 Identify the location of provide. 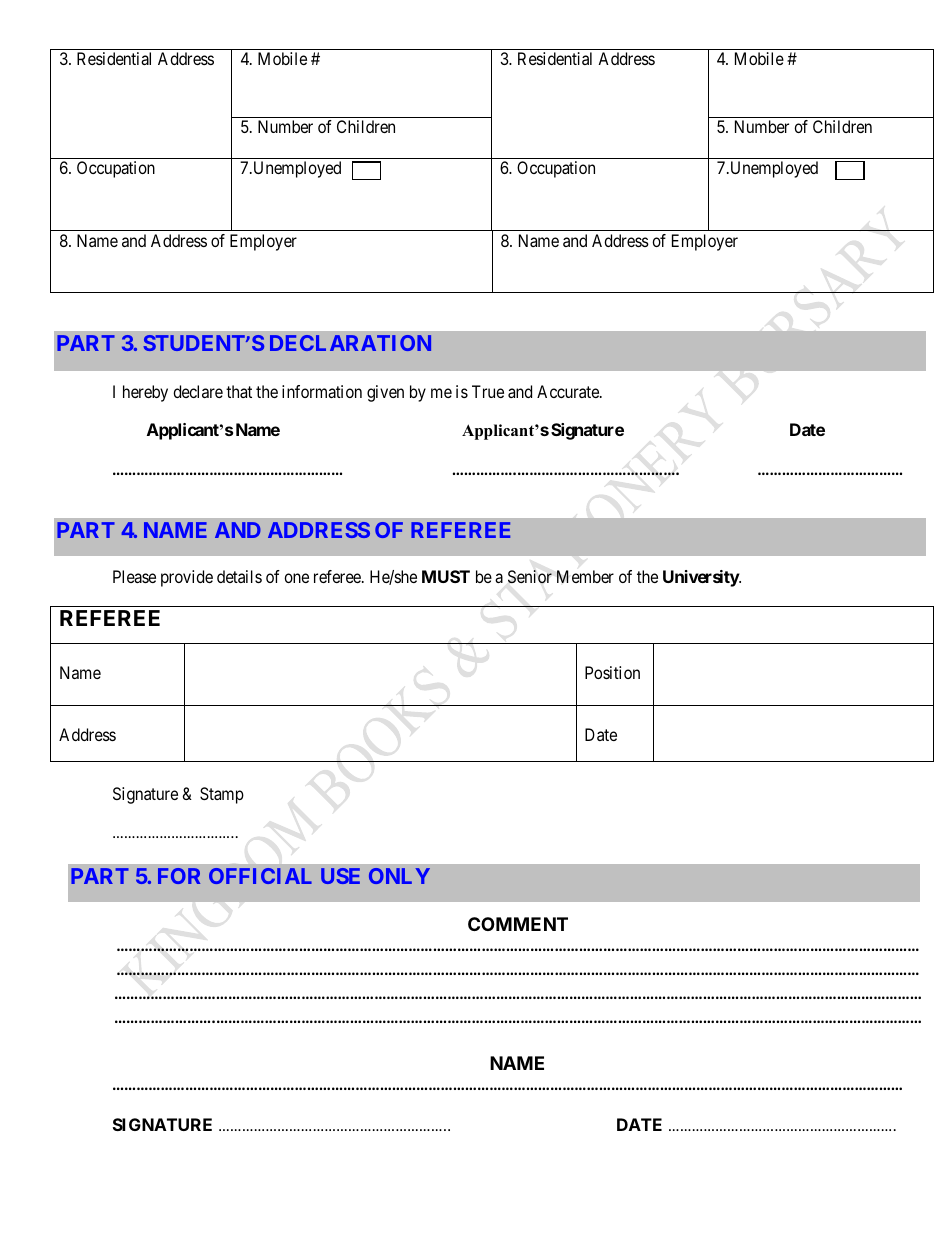
(187, 578).
